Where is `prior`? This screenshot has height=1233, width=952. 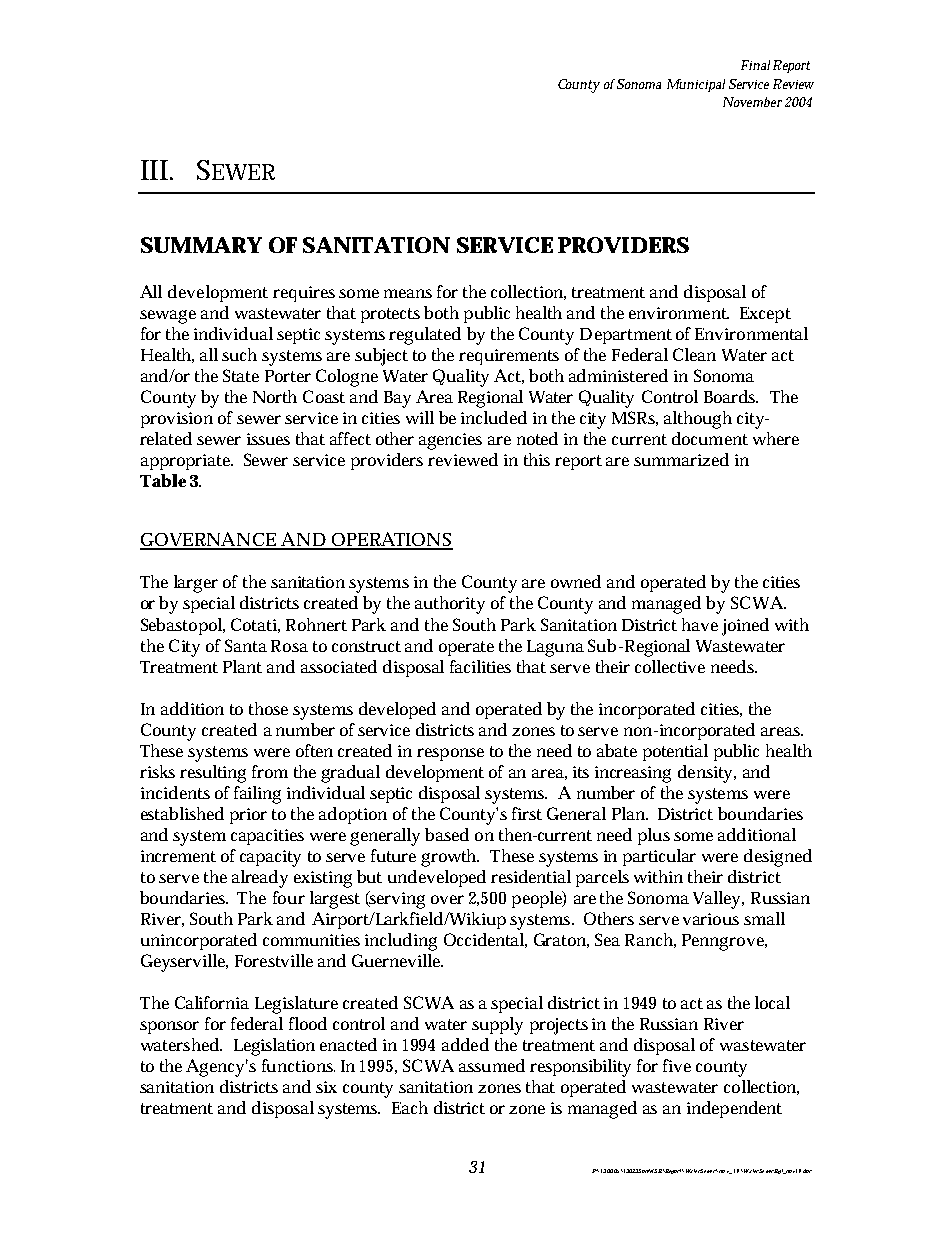 prior is located at coordinates (248, 816).
